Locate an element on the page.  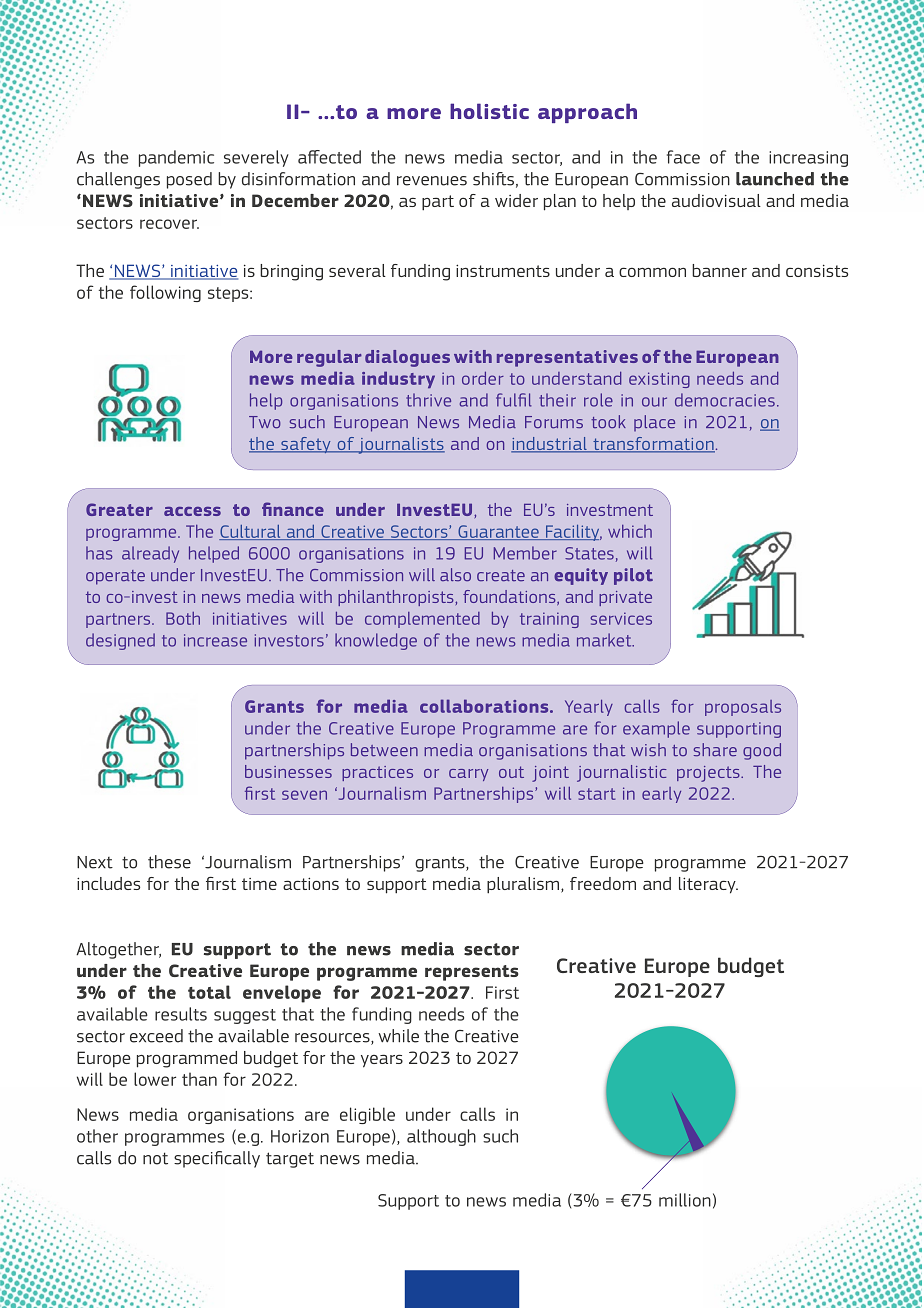
face is located at coordinates (683, 157).
